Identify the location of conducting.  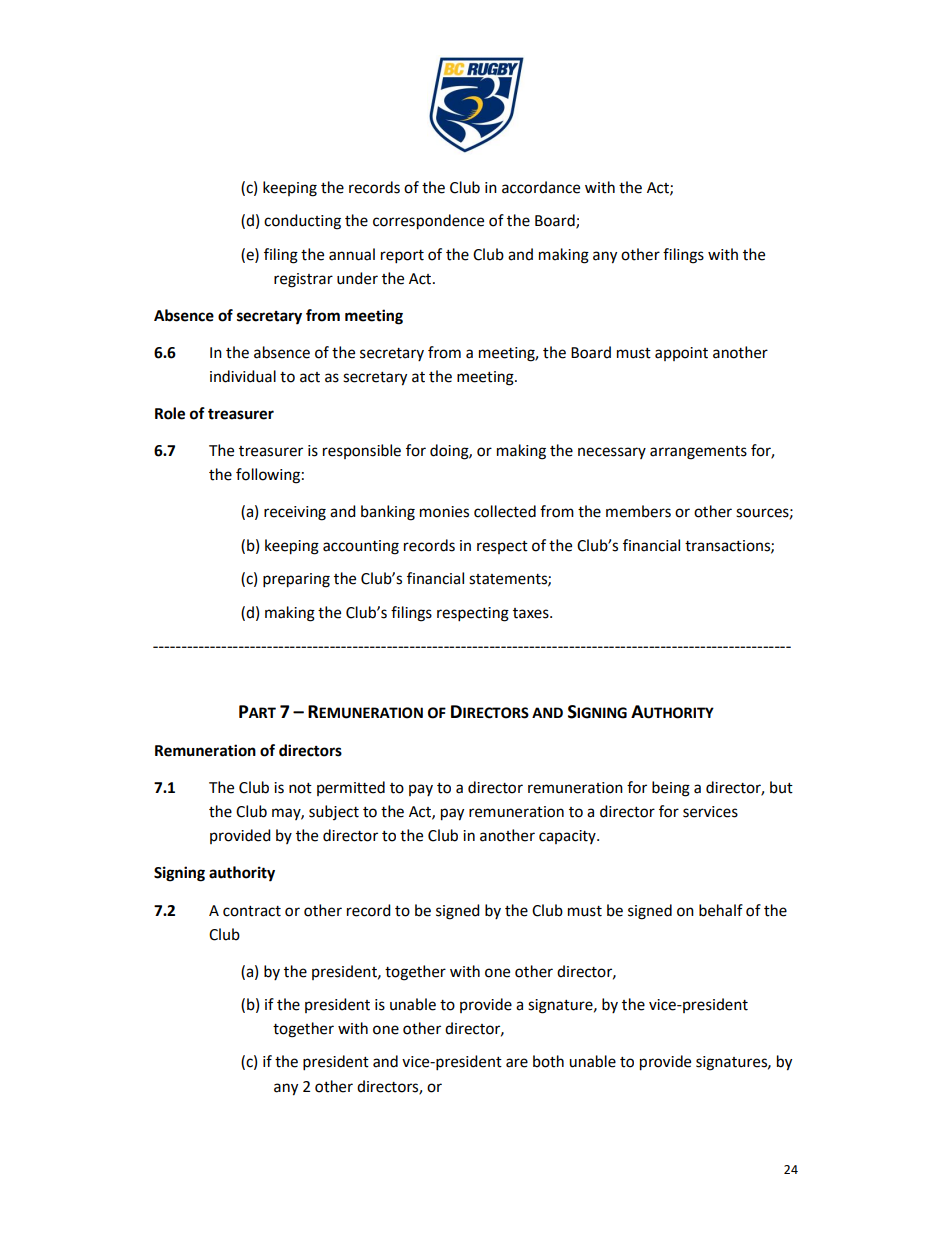
(302, 222).
